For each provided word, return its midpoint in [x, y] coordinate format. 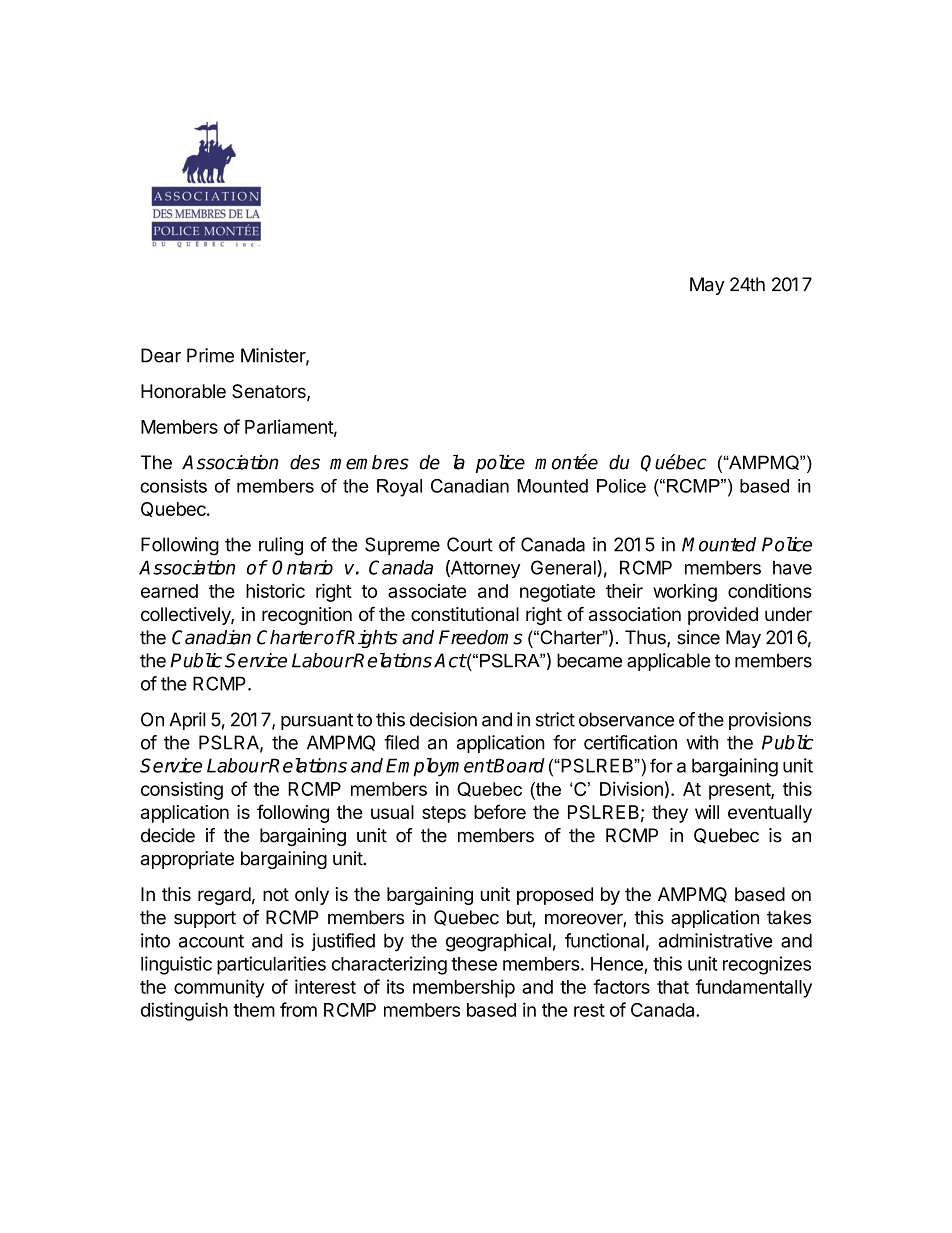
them [254, 1010]
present [740, 791]
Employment [439, 767]
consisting [182, 790]
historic [275, 590]
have [792, 568]
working [685, 592]
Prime [210, 355]
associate [427, 591]
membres [369, 462]
